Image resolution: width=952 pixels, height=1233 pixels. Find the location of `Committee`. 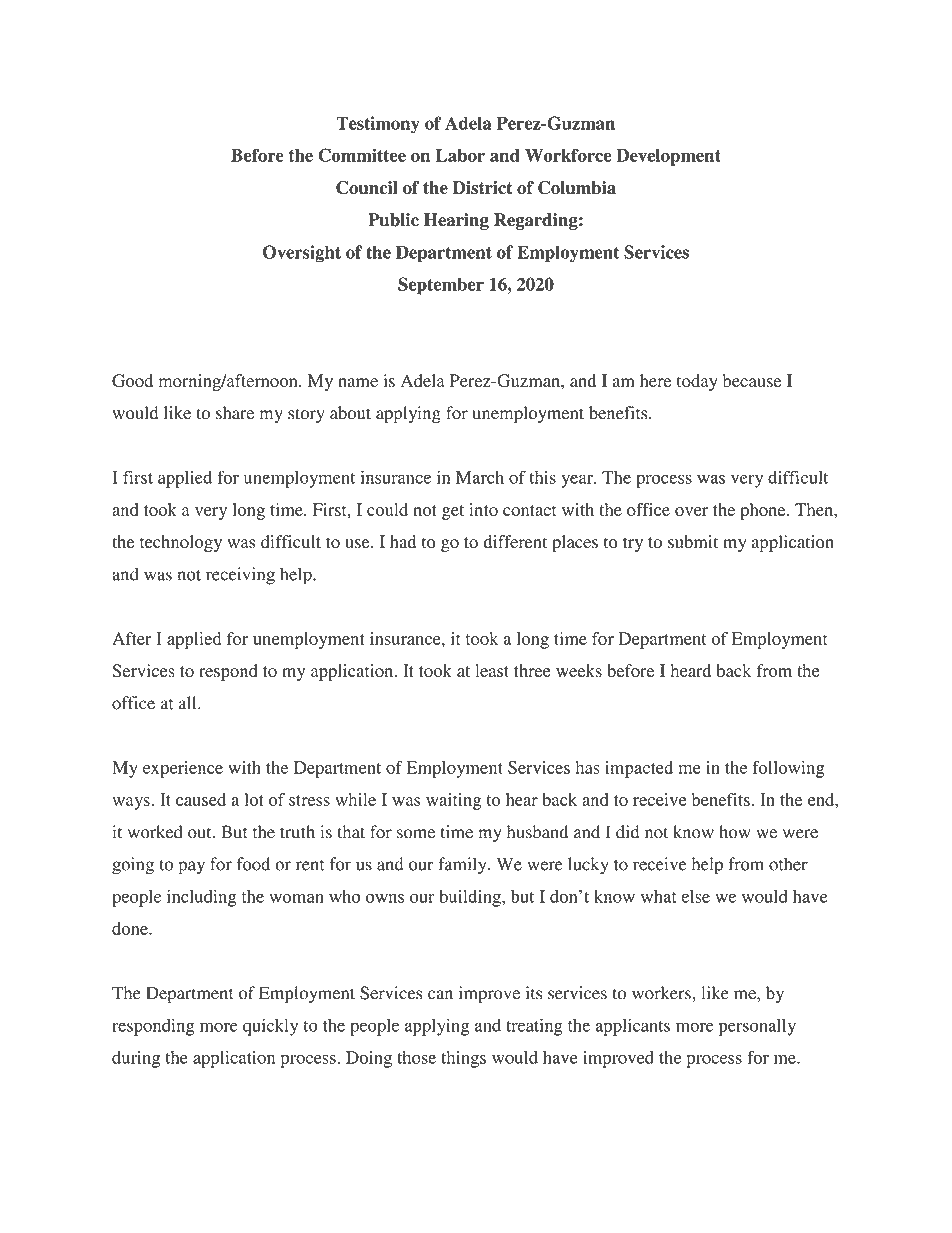

Committee is located at coordinates (362, 155).
